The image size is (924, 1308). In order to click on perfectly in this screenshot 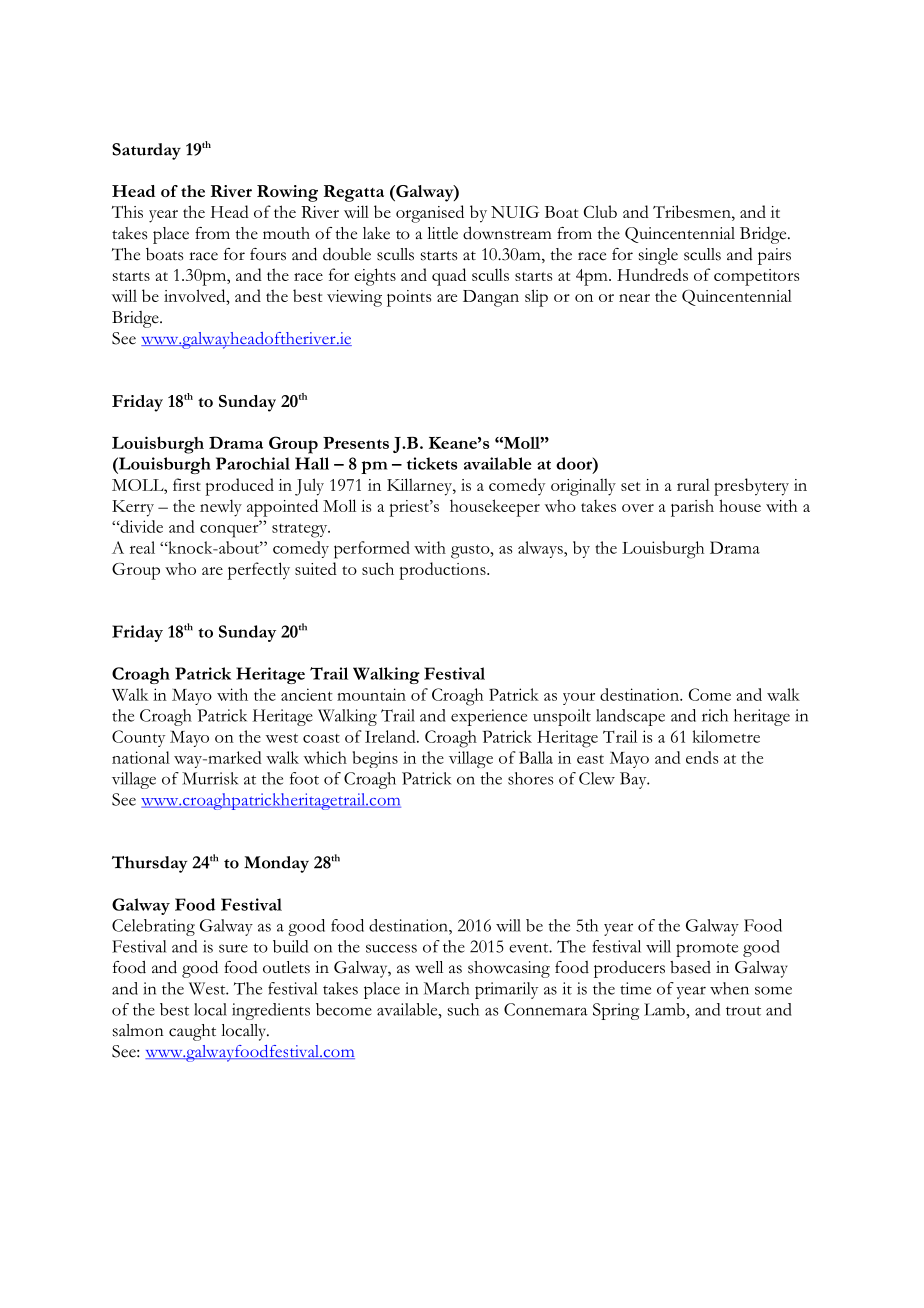, I will do `click(259, 571)`.
